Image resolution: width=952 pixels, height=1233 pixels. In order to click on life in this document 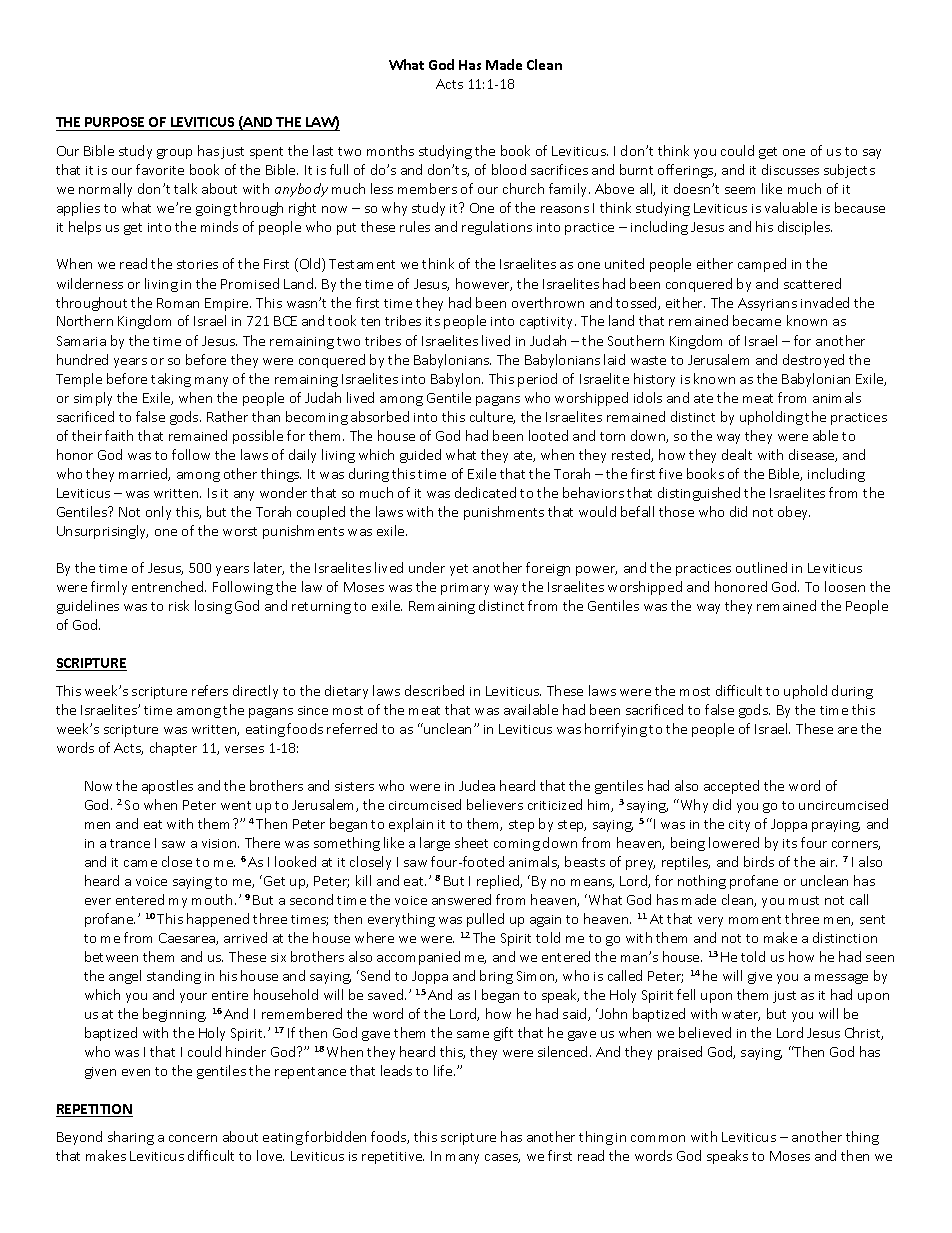, I will do `click(444, 1070)`.
